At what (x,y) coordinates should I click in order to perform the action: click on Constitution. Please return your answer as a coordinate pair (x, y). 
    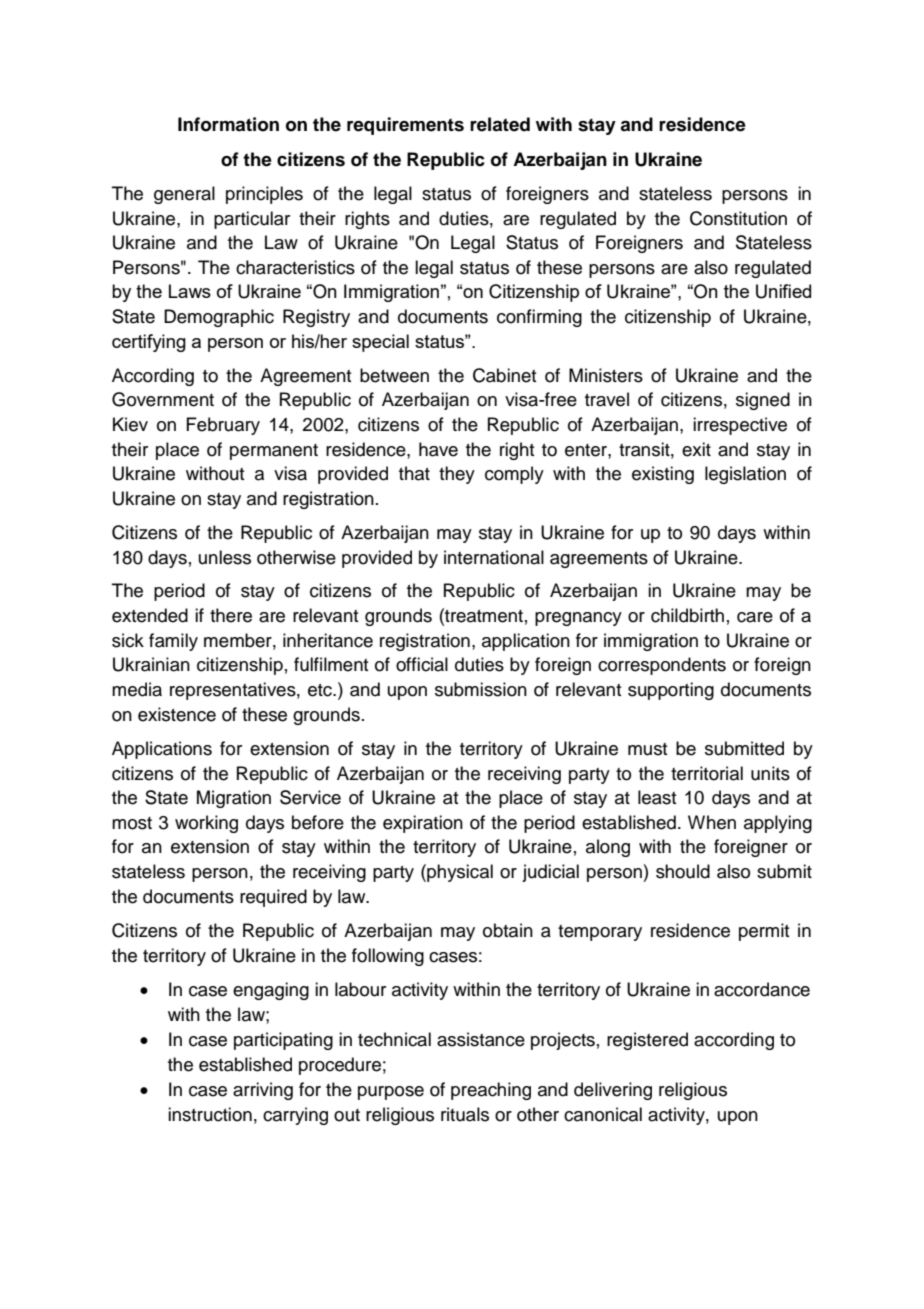
    Looking at the image, I should click on (738, 218).
